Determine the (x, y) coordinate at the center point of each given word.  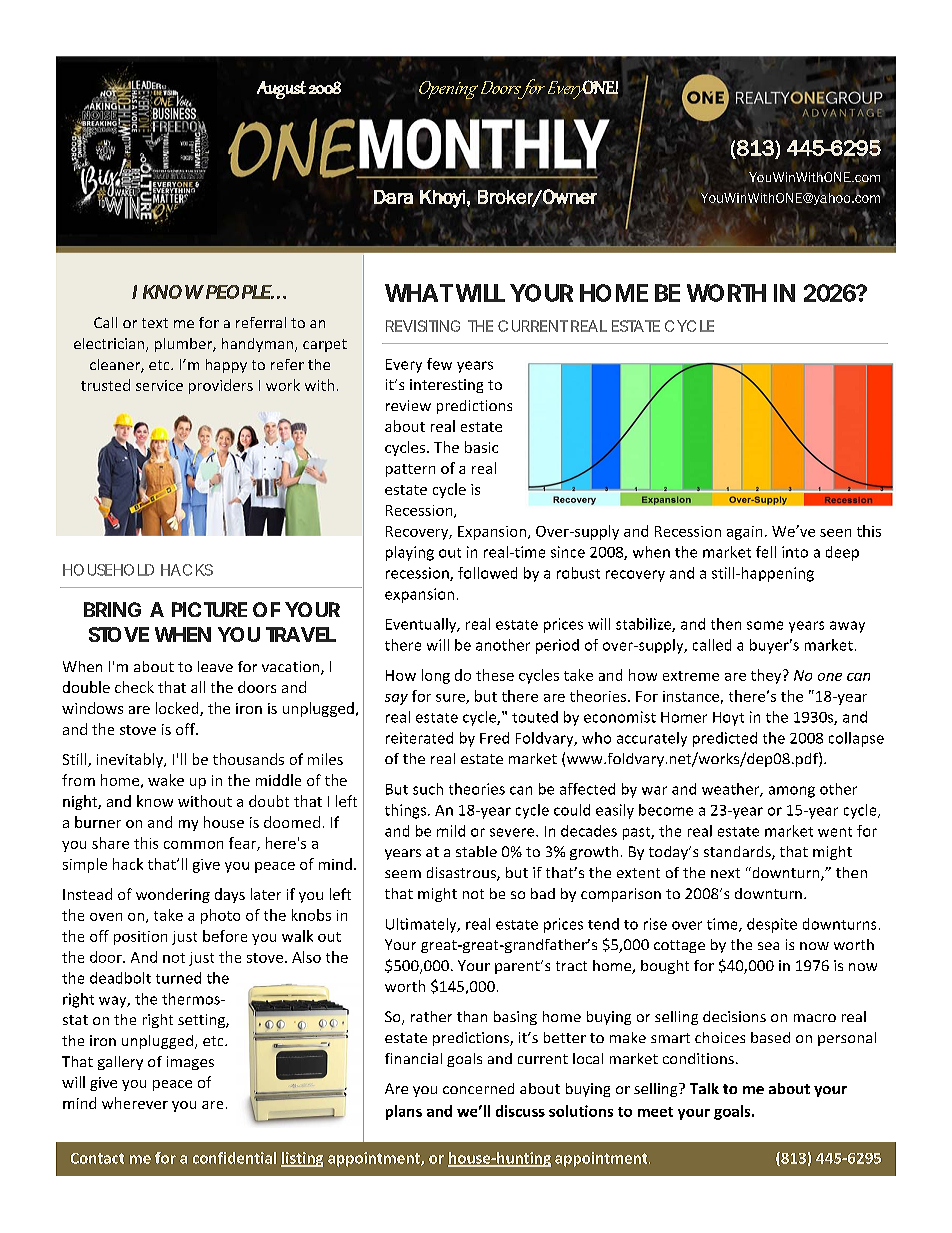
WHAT (419, 293)
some (765, 625)
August (281, 90)
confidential (234, 1158)
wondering (173, 895)
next (725, 873)
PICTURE (209, 609)
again (744, 533)
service (159, 385)
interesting (446, 386)
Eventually (422, 625)
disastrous (462, 874)
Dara (393, 197)
